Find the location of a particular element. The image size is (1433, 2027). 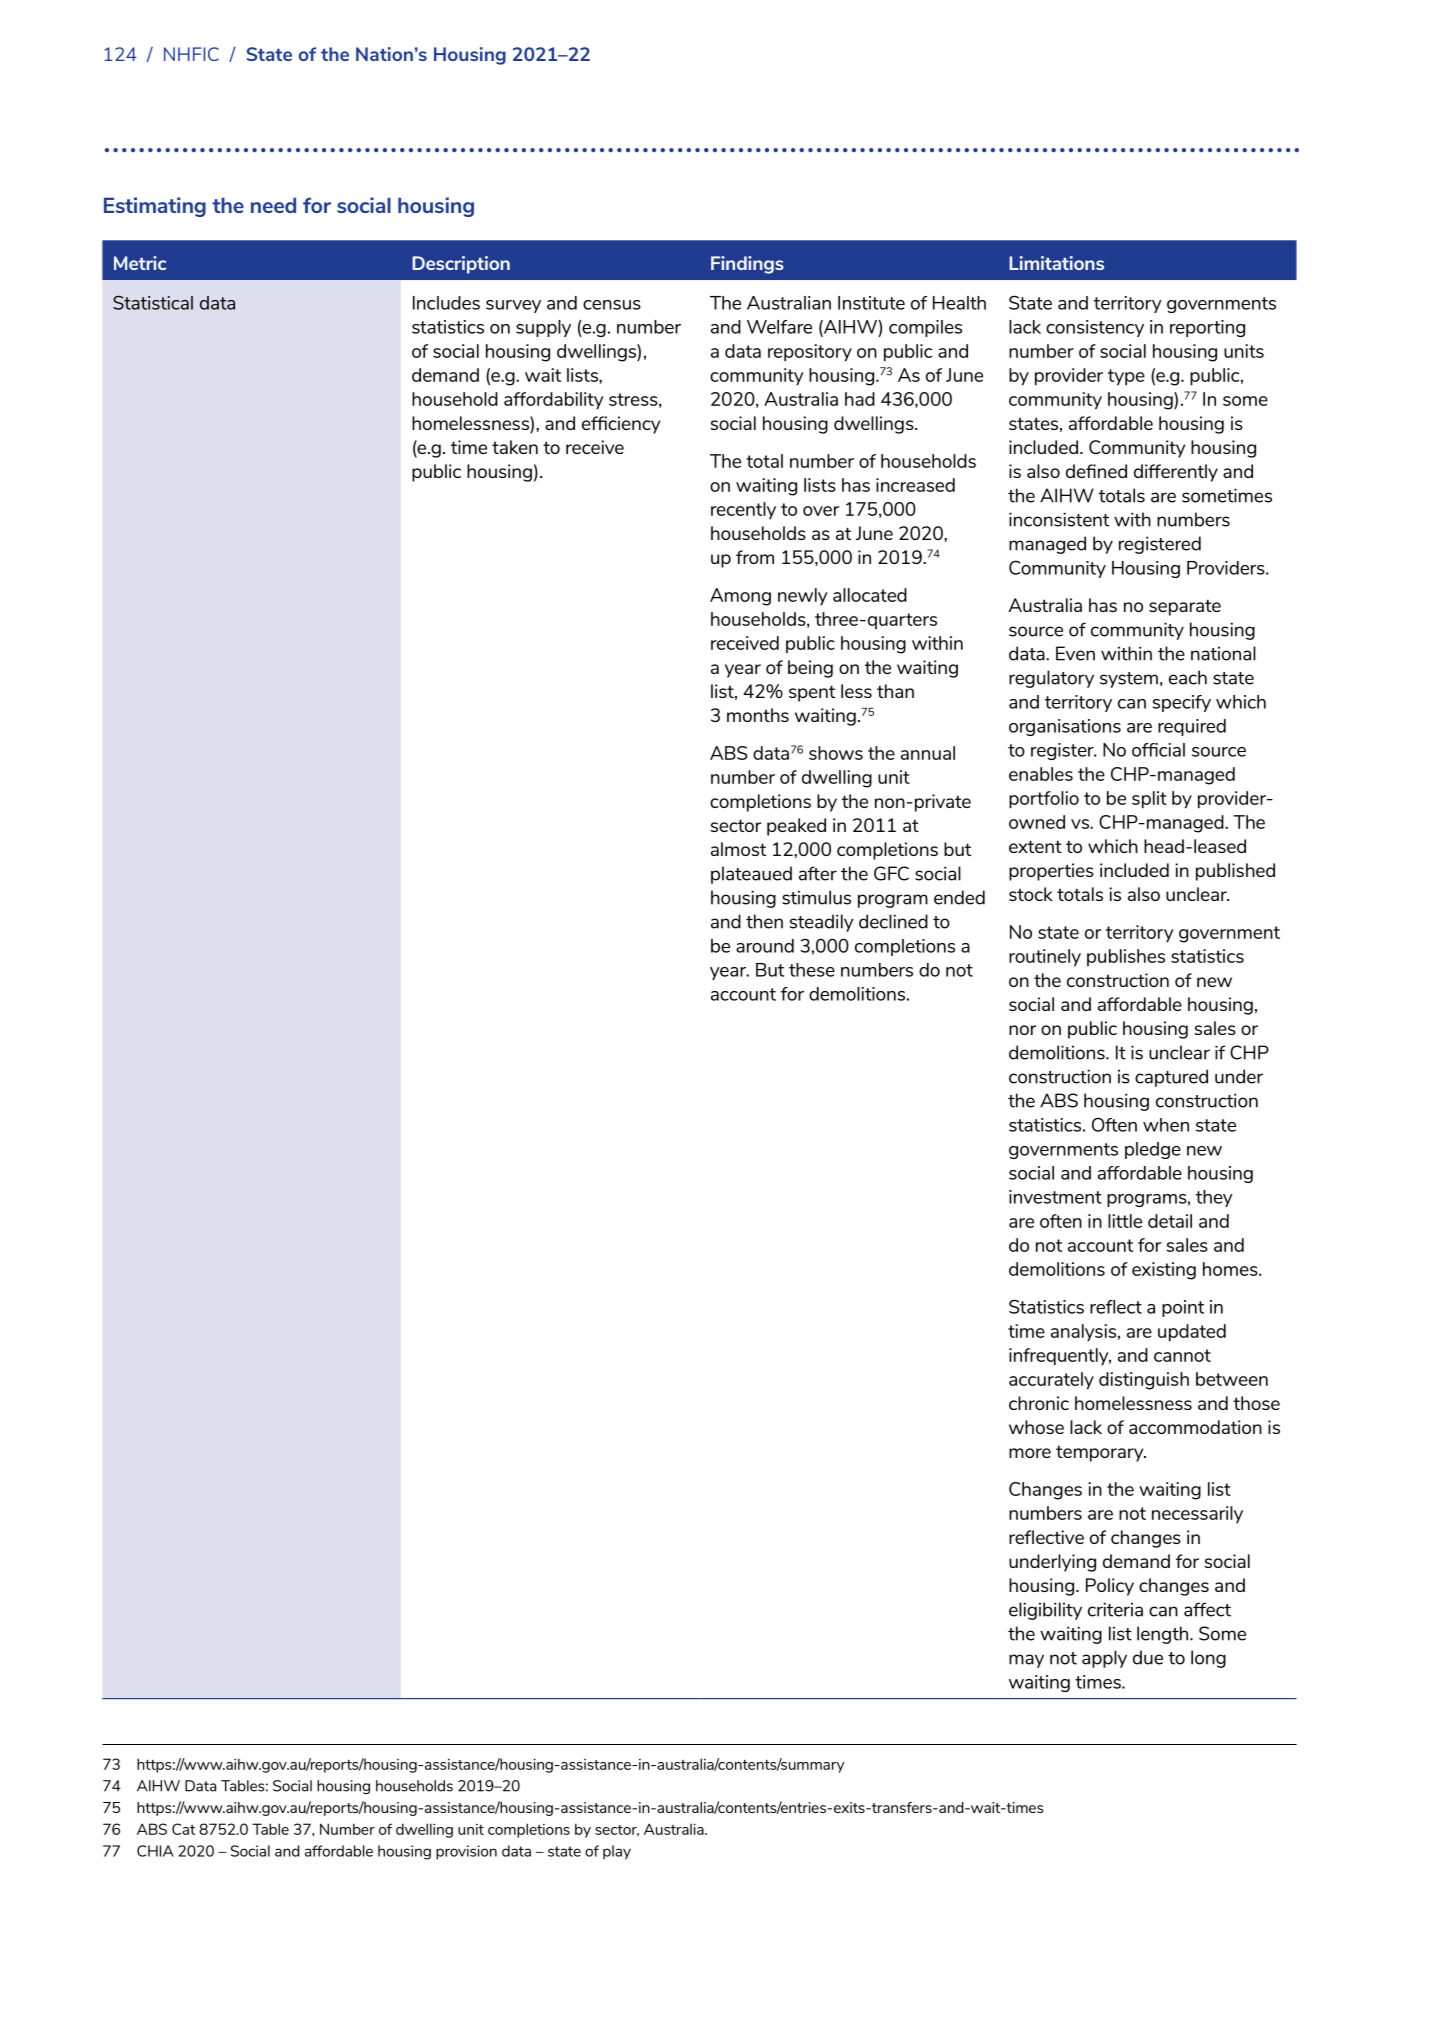

properties is located at coordinates (1051, 872).
